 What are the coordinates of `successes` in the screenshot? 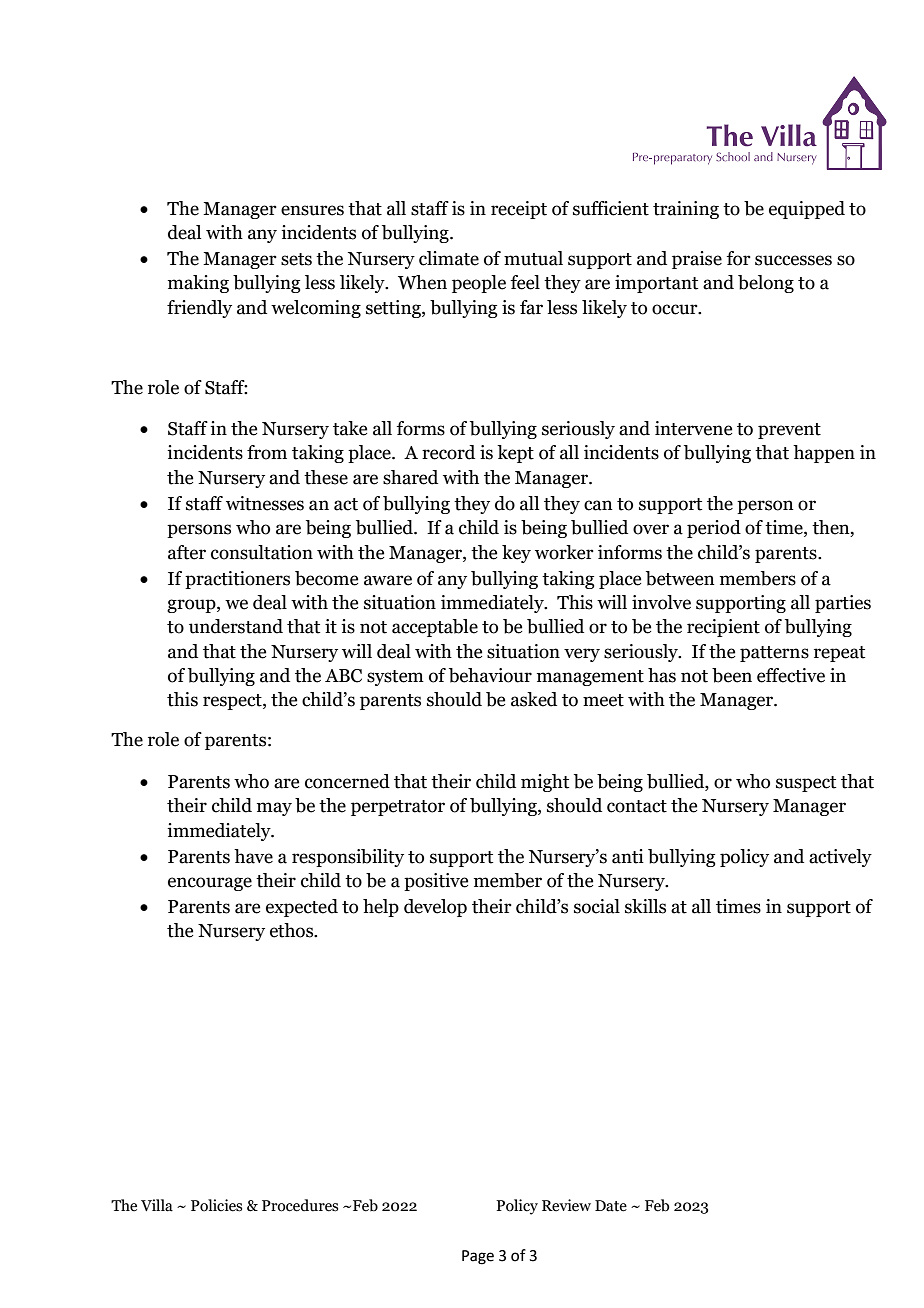 It's located at (793, 260).
